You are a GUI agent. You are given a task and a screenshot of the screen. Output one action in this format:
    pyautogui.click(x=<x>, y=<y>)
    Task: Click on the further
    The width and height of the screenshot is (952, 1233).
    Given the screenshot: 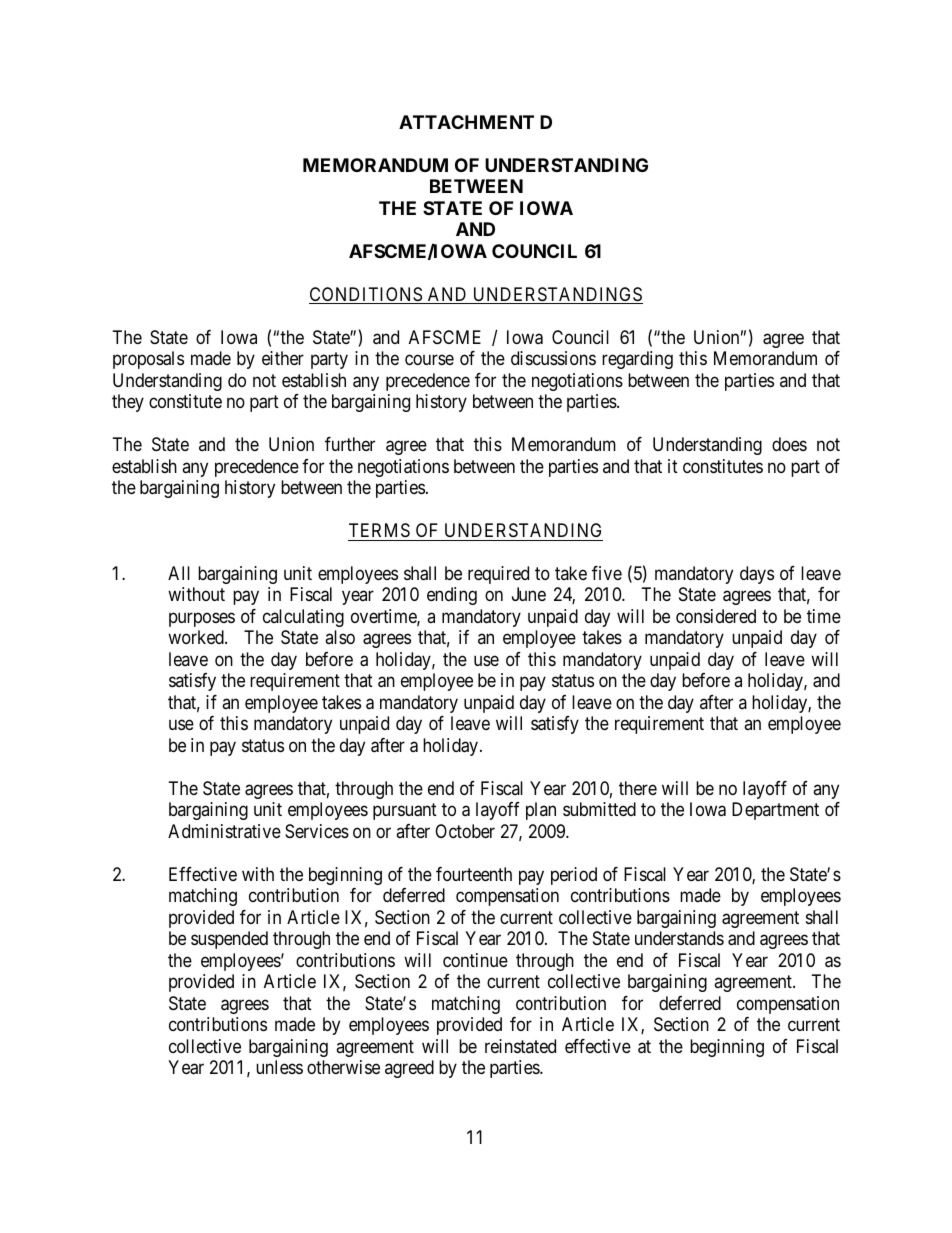 What is the action you would take?
    pyautogui.click(x=350, y=444)
